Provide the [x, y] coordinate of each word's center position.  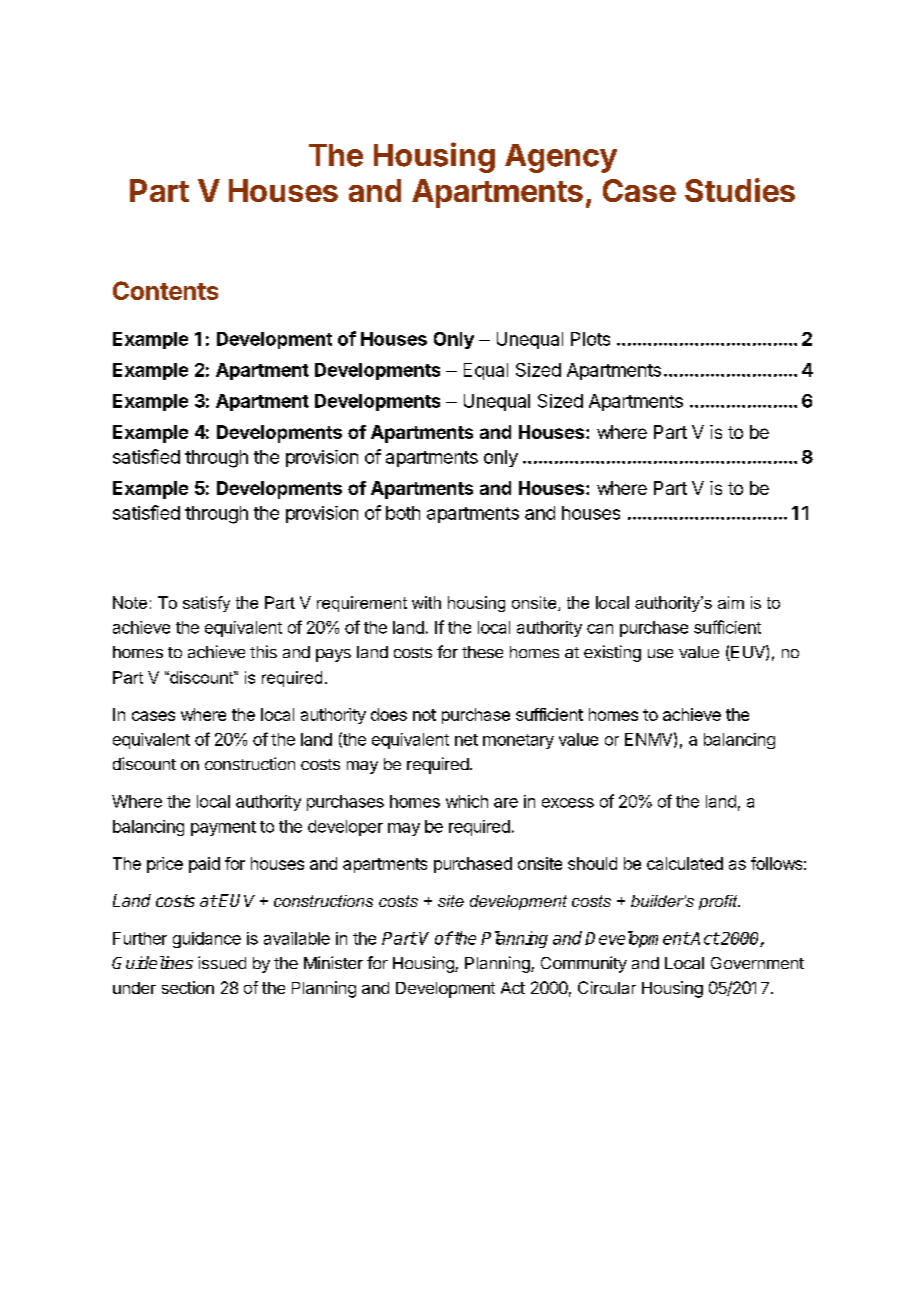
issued [222, 962]
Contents [165, 290]
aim [731, 602]
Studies [740, 190]
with [426, 602]
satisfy [206, 604]
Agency [561, 158]
